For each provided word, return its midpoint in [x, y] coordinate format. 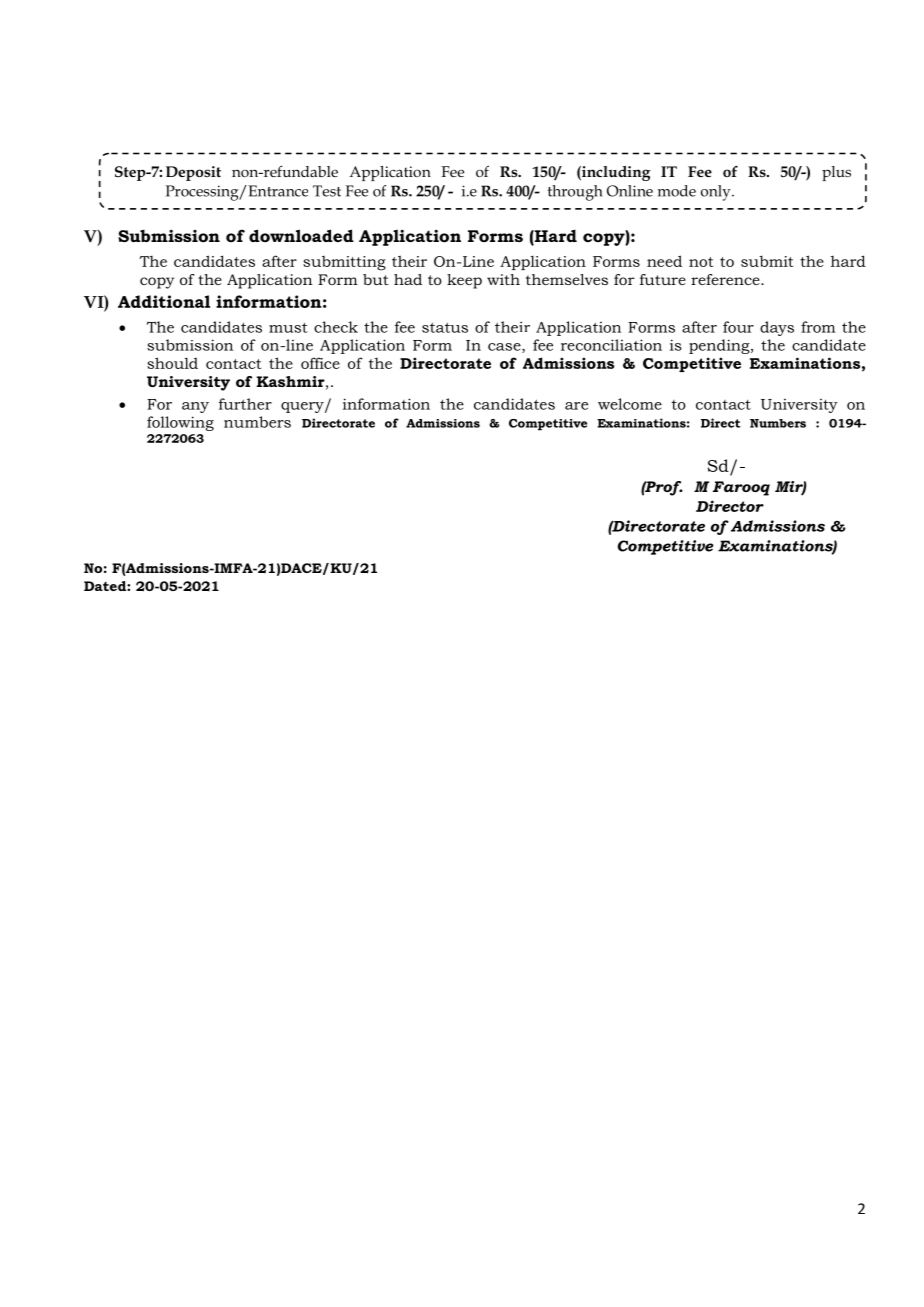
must [288, 327]
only [717, 193]
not [701, 262]
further [245, 404]
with [503, 279]
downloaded [301, 235]
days [777, 328]
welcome [630, 404]
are [576, 406]
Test [327, 191]
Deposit [193, 173]
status [445, 327]
